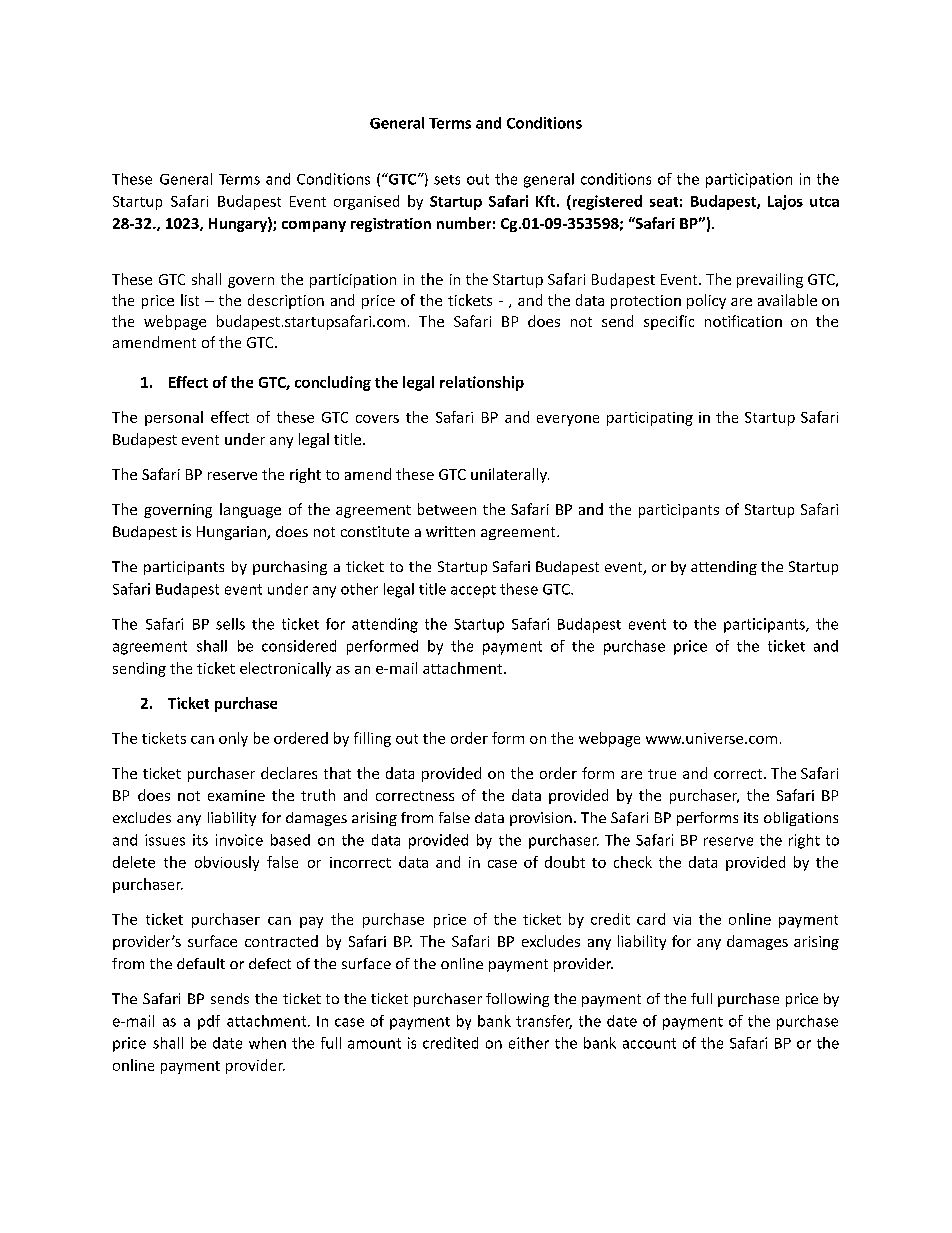 This screenshot has width=952, height=1233. I want to click on sets, so click(447, 180).
